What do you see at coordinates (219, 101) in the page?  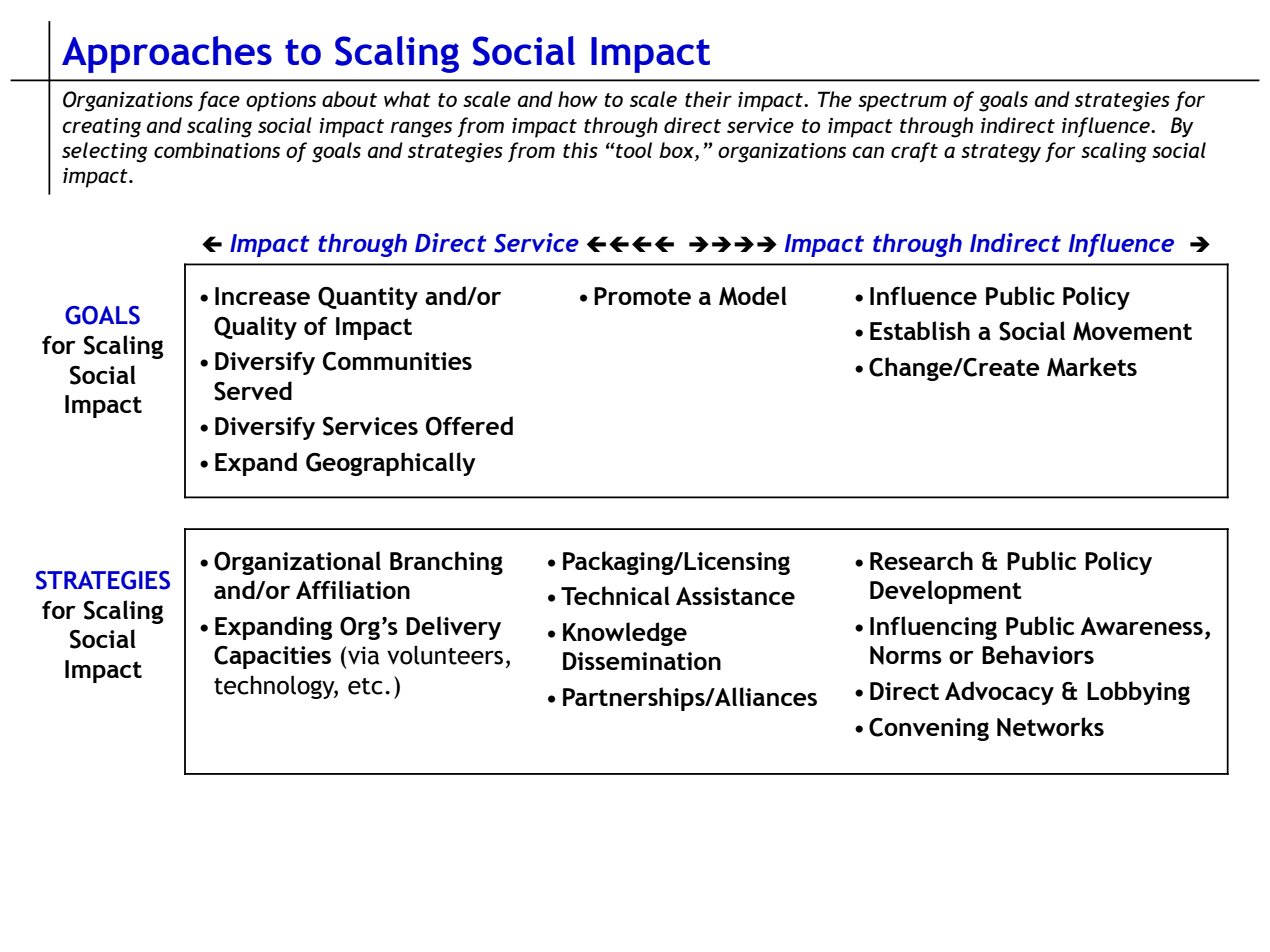 I see `face` at bounding box center [219, 101].
